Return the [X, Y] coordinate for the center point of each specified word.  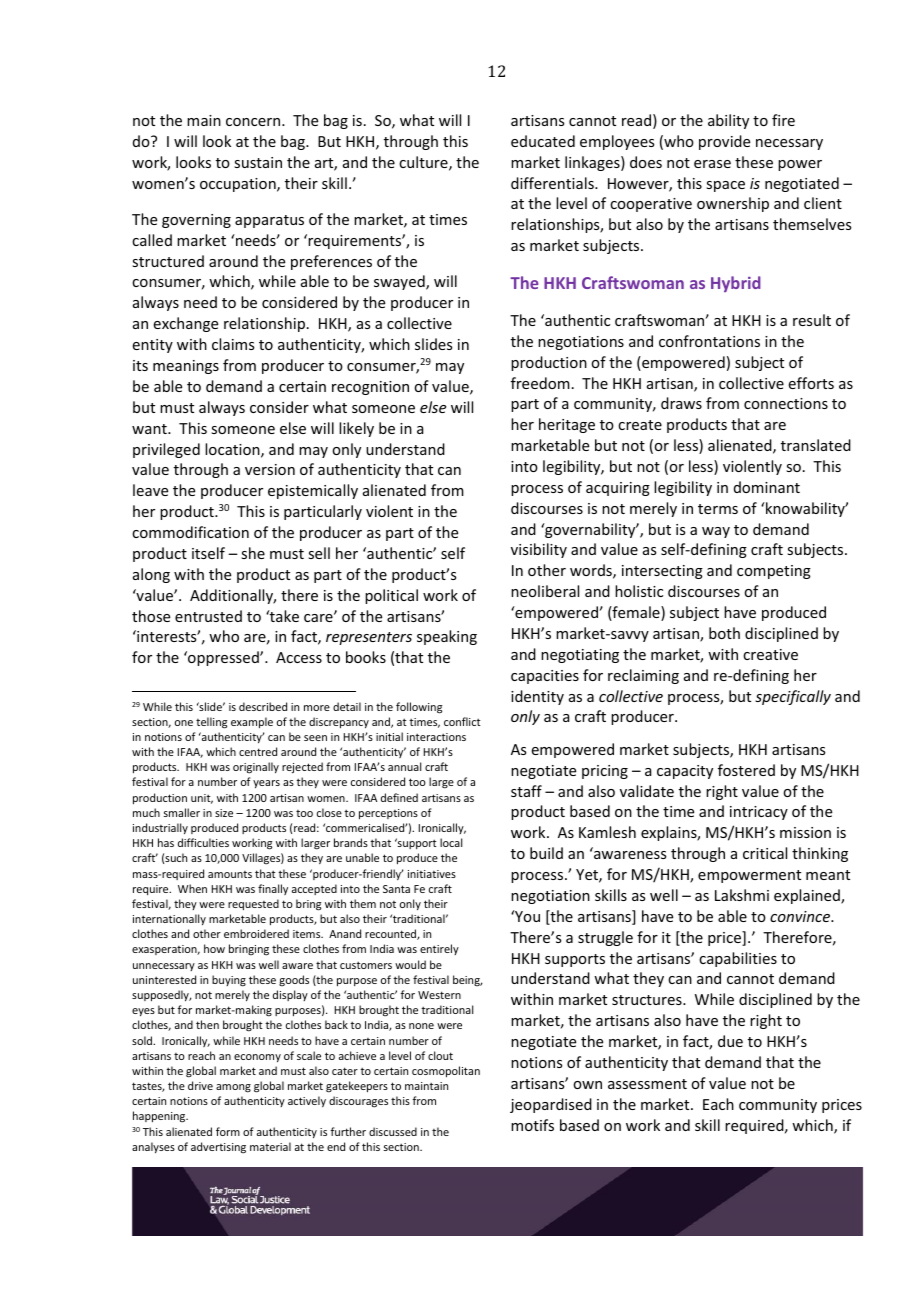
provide [724, 142]
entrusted [208, 616]
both [724, 633]
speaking [447, 637]
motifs [532, 1125]
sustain [258, 162]
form [228, 1131]
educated [543, 141]
